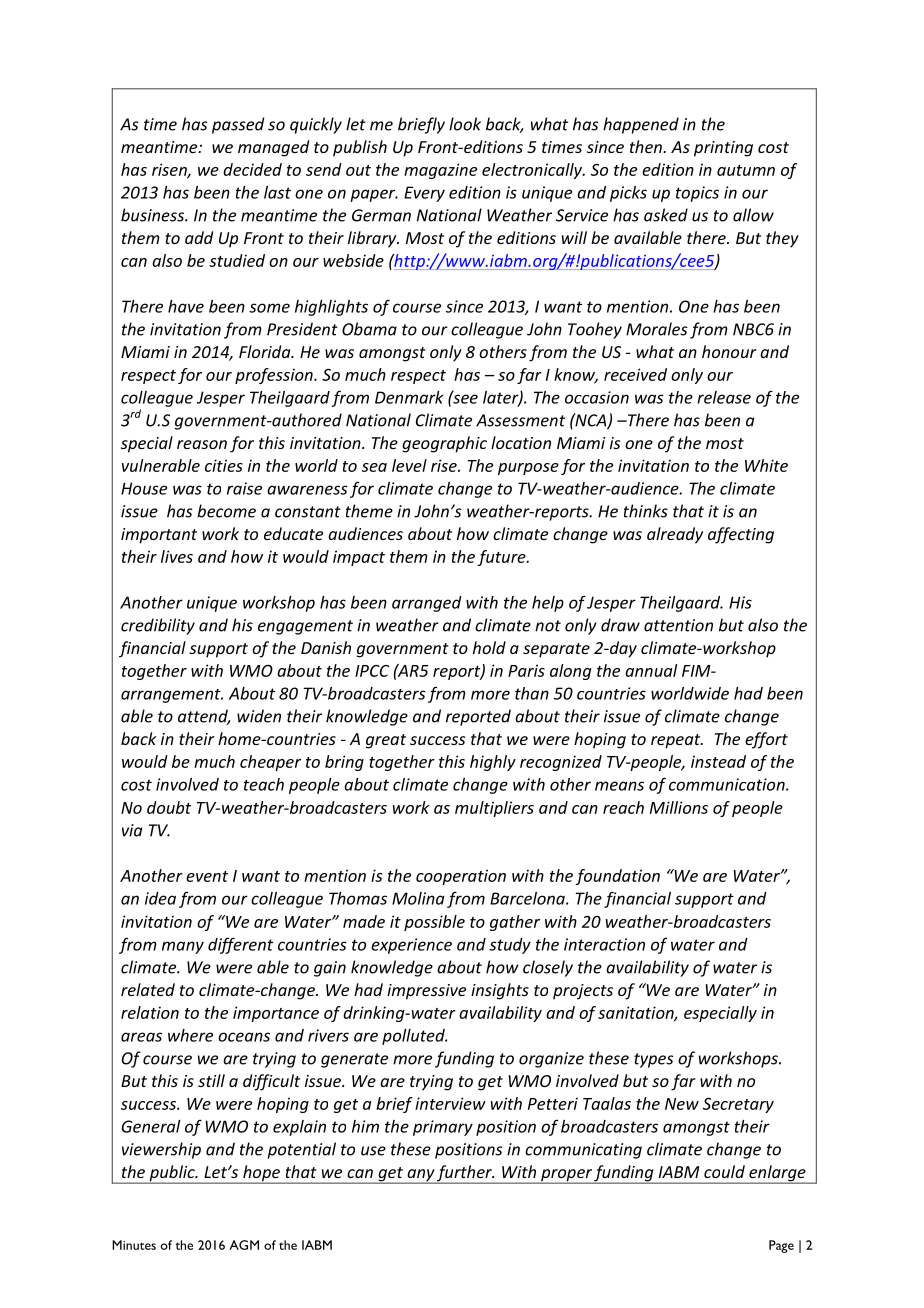  I want to click on printing, so click(723, 149).
